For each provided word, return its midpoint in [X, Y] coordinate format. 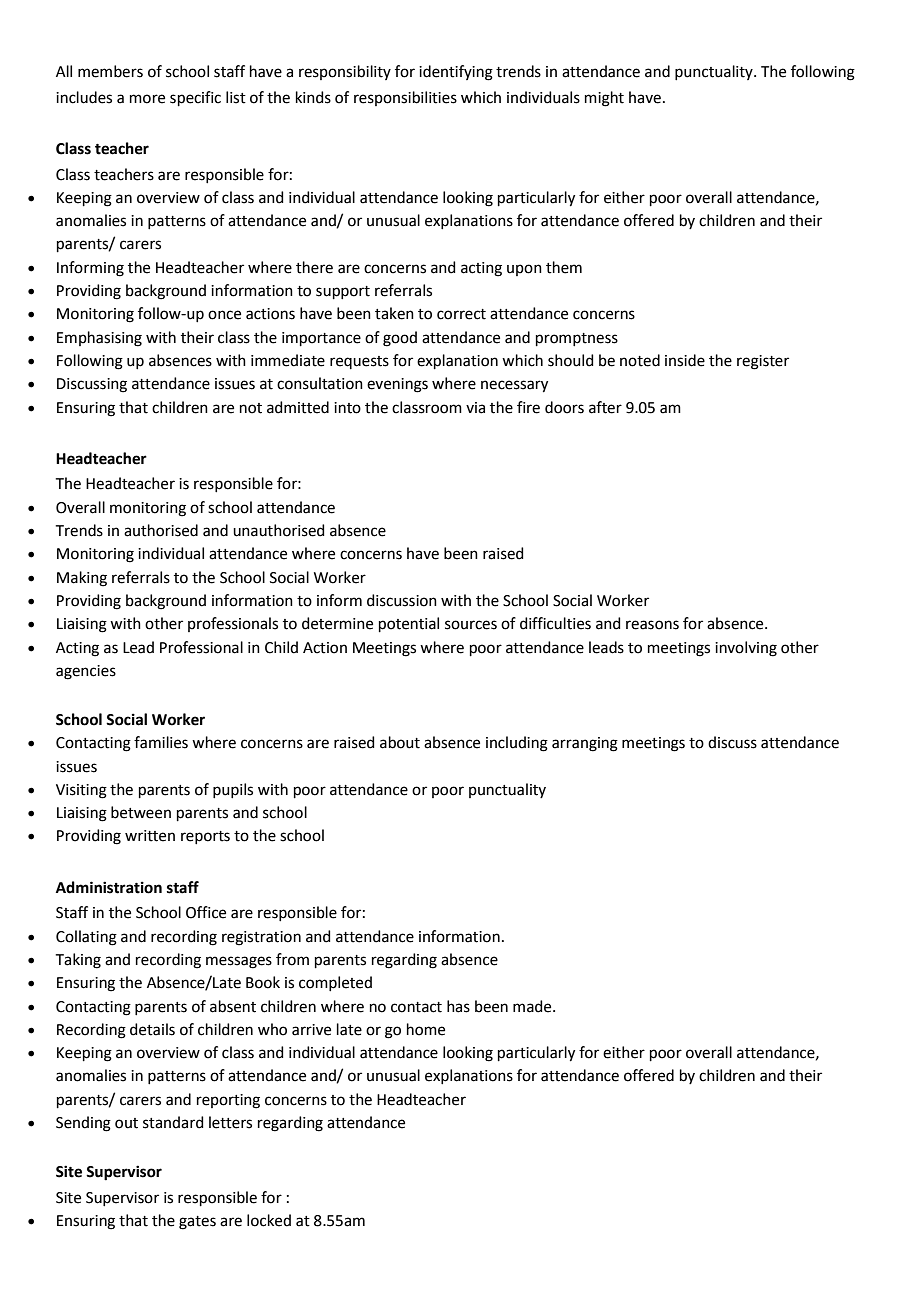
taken [394, 313]
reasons [652, 625]
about [400, 742]
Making [82, 579]
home [426, 1029]
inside [685, 360]
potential [409, 624]
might [604, 99]
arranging [585, 744]
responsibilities [405, 98]
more [147, 99]
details [152, 1029]
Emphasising [99, 339]
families [161, 742]
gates [197, 1223]
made [533, 1006]
